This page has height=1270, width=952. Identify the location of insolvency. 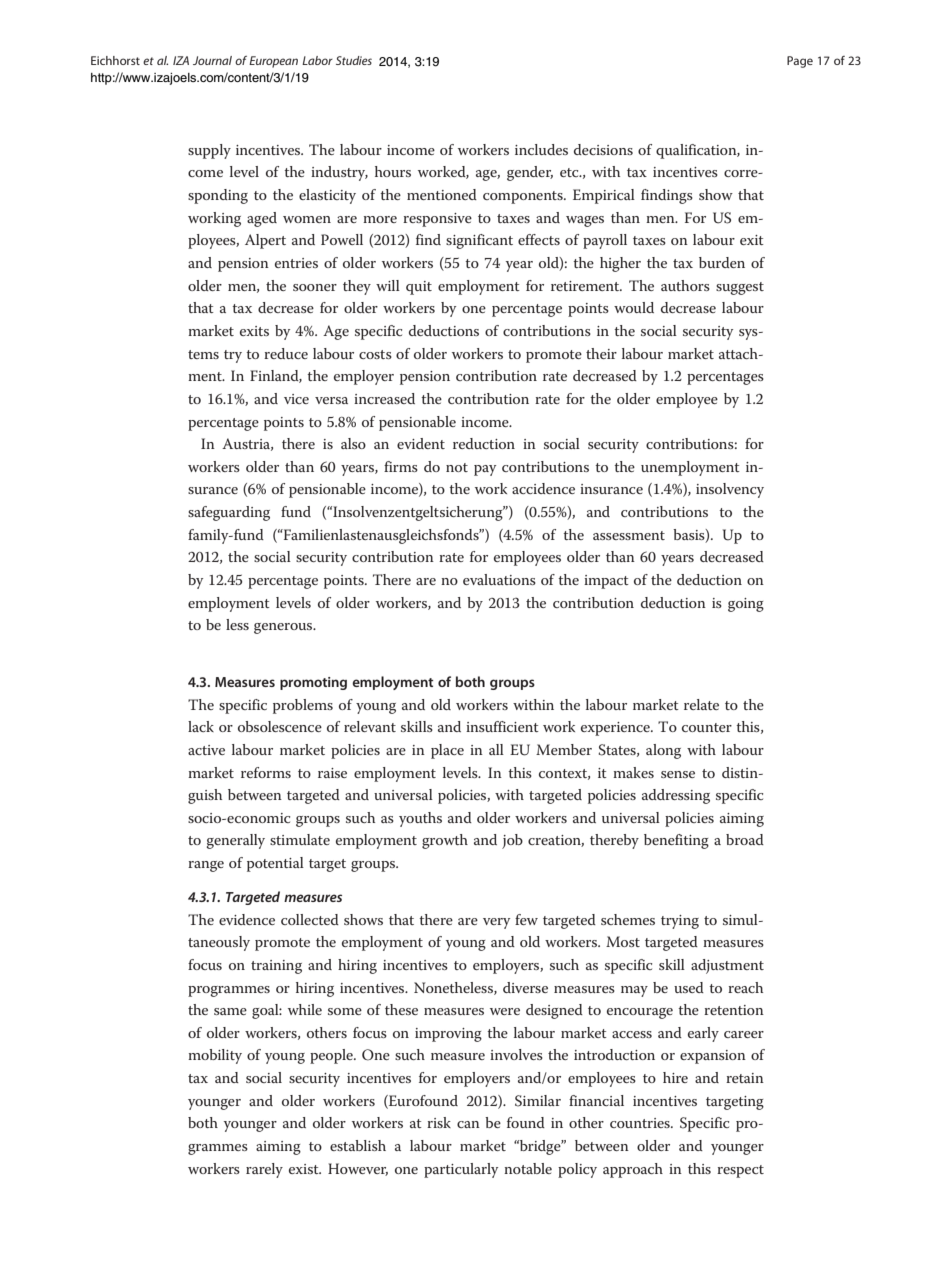
(730, 490).
